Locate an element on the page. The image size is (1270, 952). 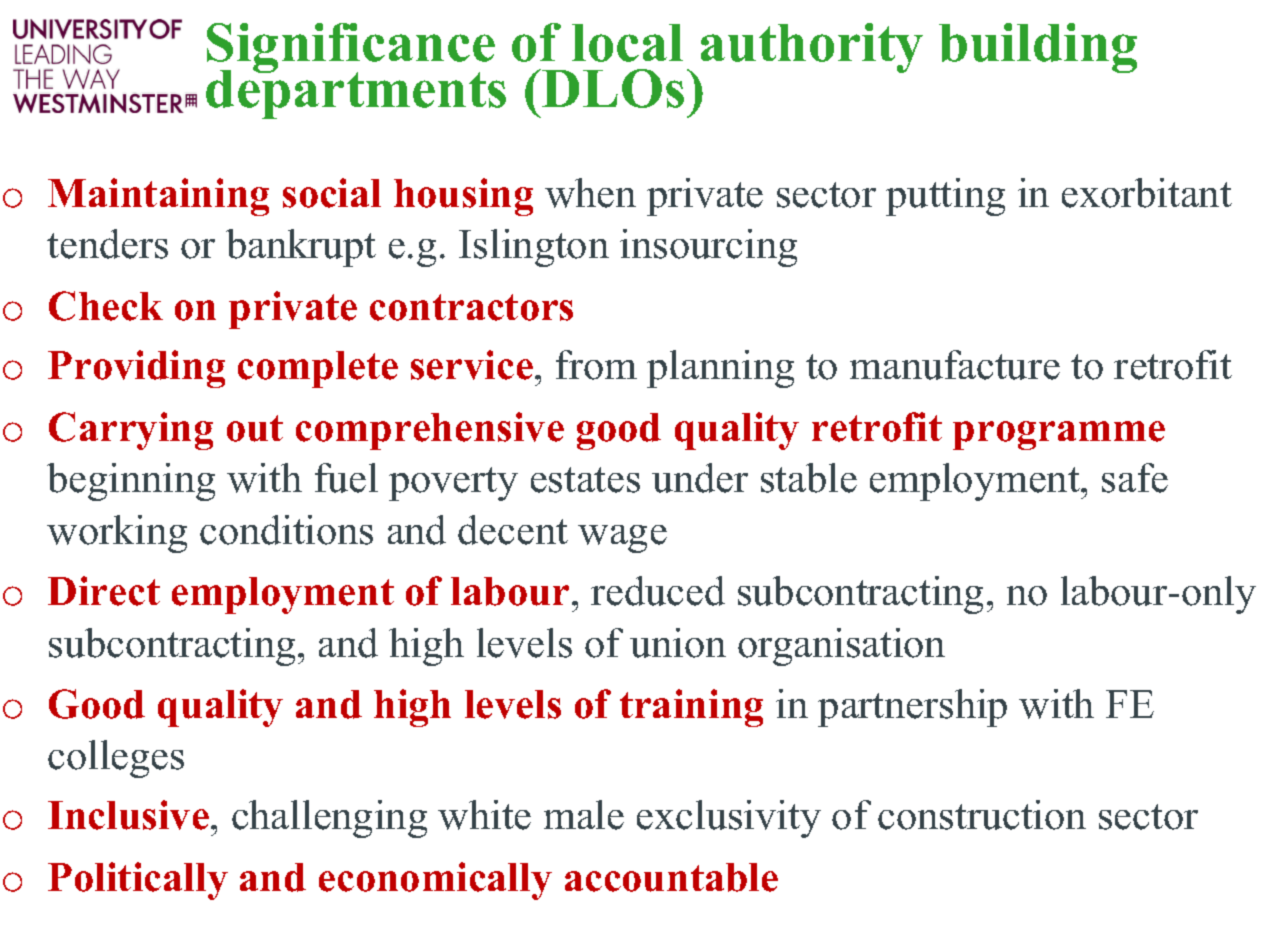
partnership is located at coordinates (912, 708).
